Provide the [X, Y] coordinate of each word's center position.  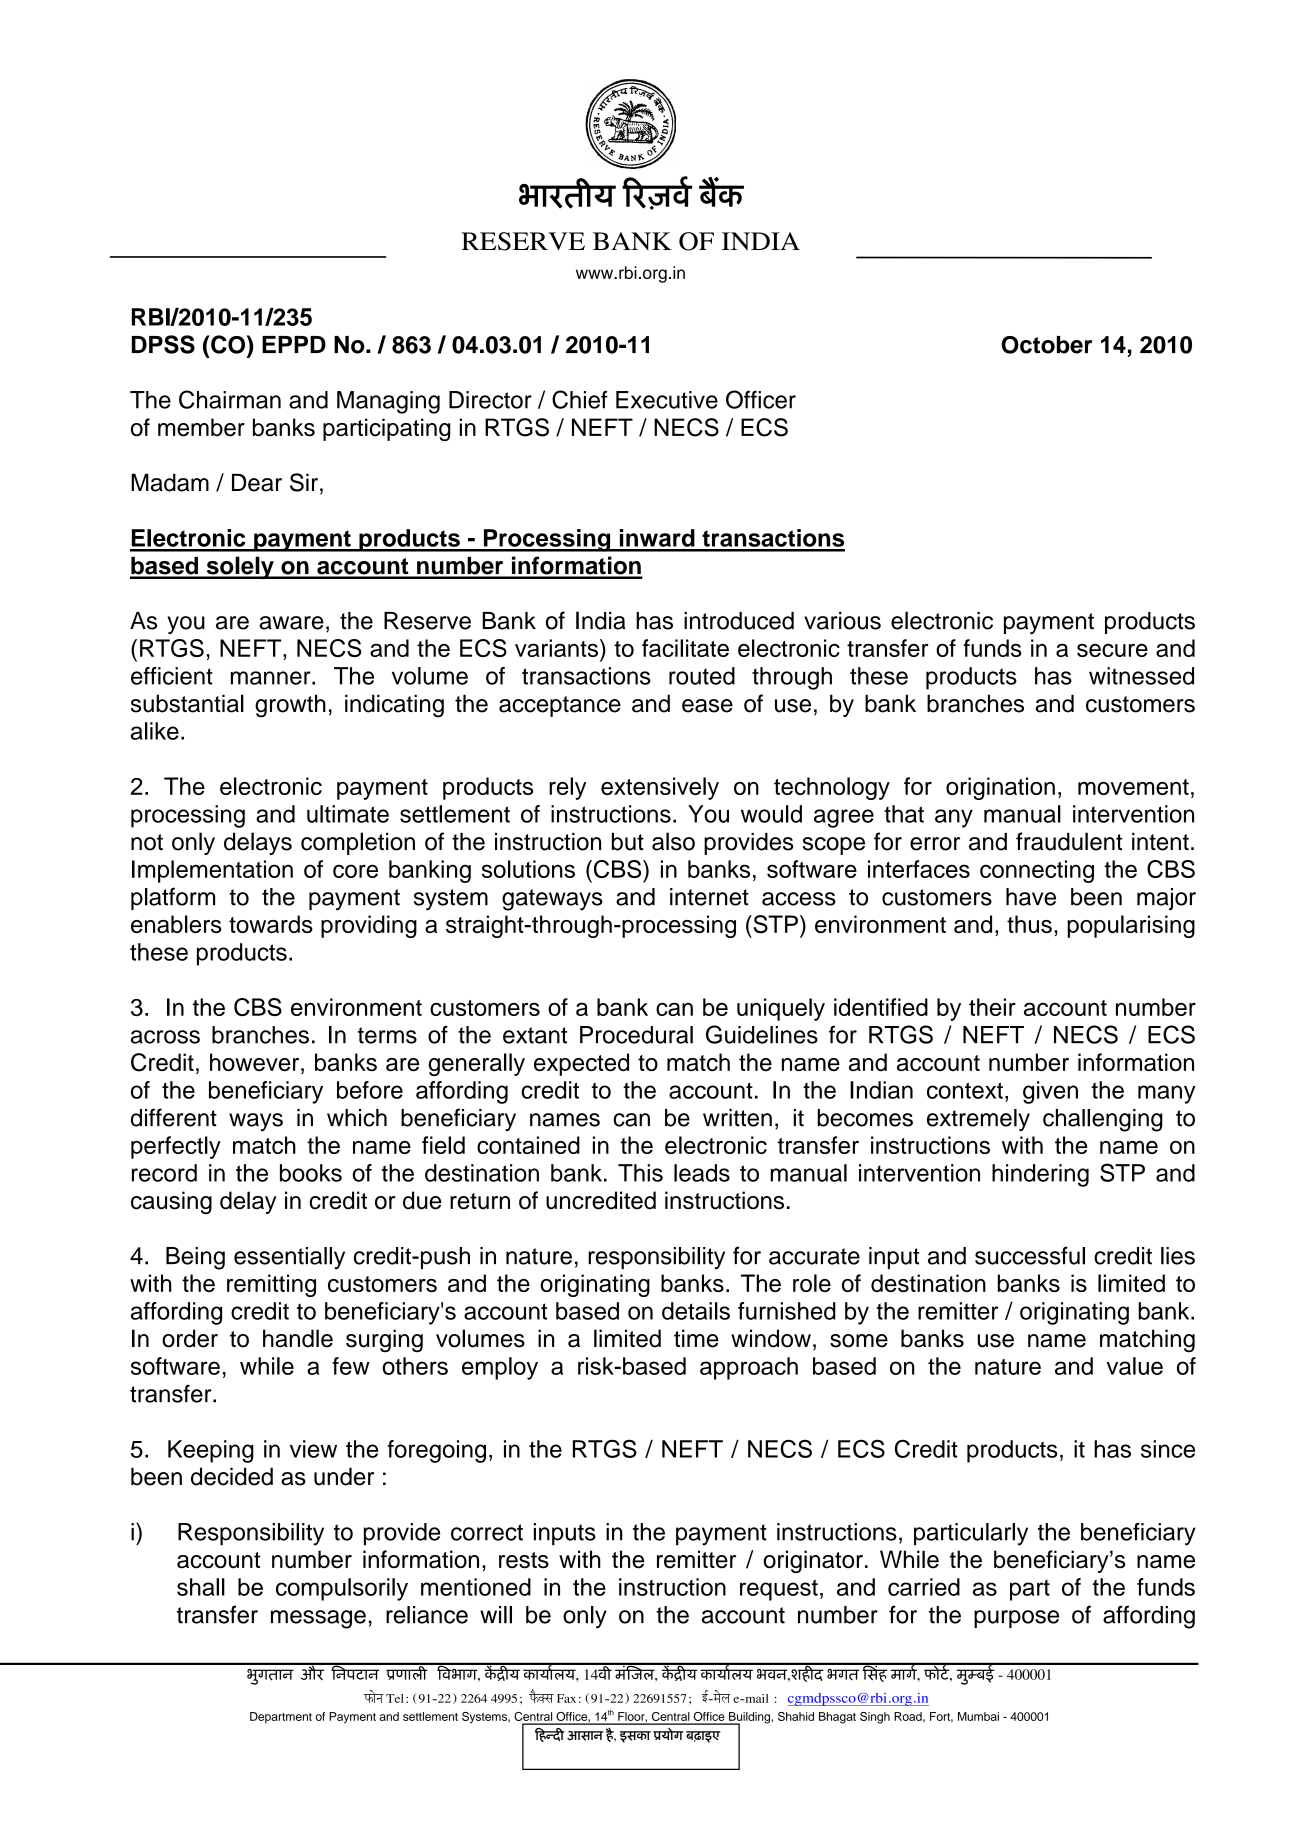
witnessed [1141, 676]
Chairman [230, 399]
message [318, 1619]
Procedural [636, 1035]
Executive [667, 400]
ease [707, 706]
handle [298, 1338]
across [165, 1037]
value [1135, 1366]
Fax [566, 1698]
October [1046, 345]
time [696, 1338]
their [992, 1007]
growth [290, 706]
